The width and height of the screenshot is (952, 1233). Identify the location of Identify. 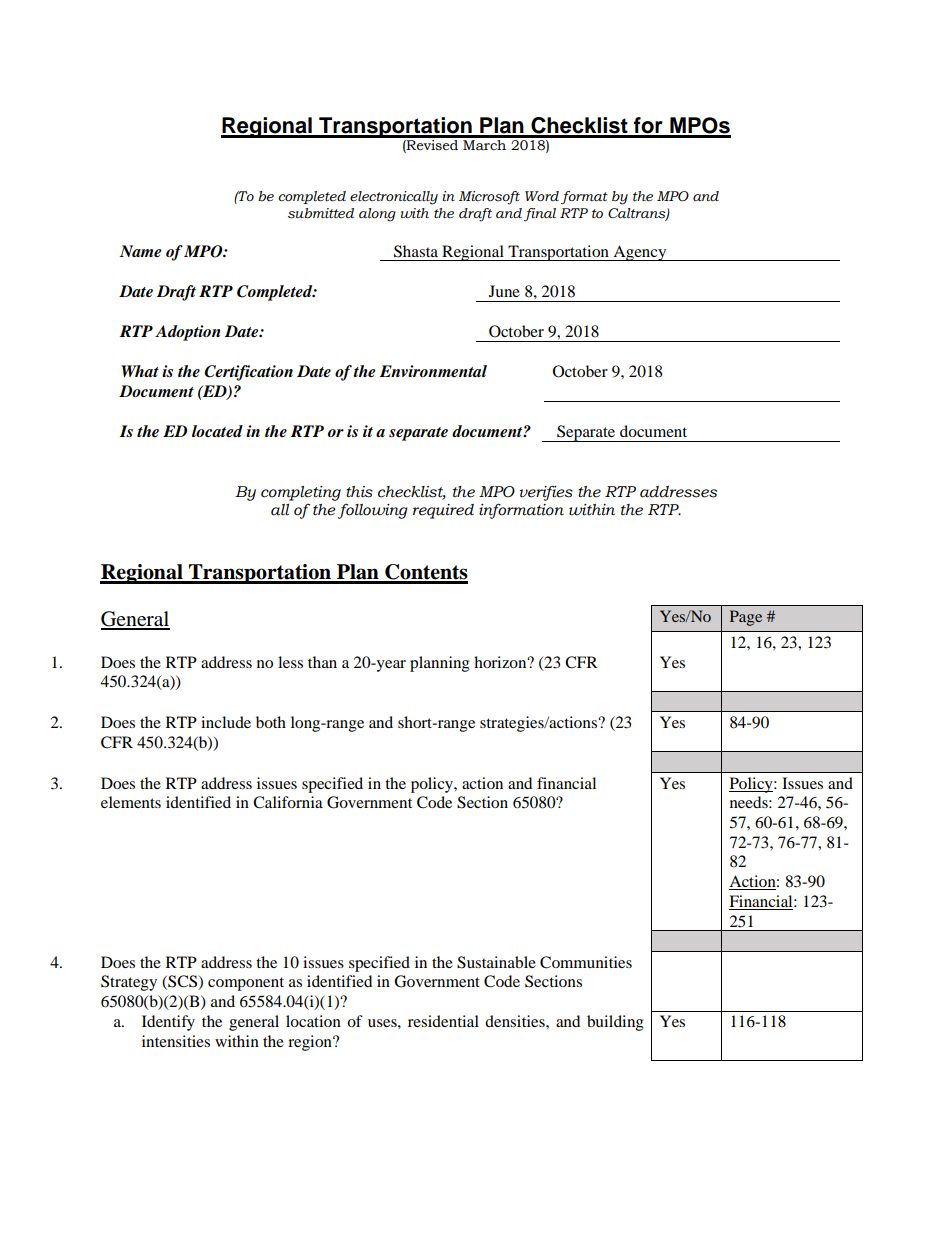
(168, 1023).
